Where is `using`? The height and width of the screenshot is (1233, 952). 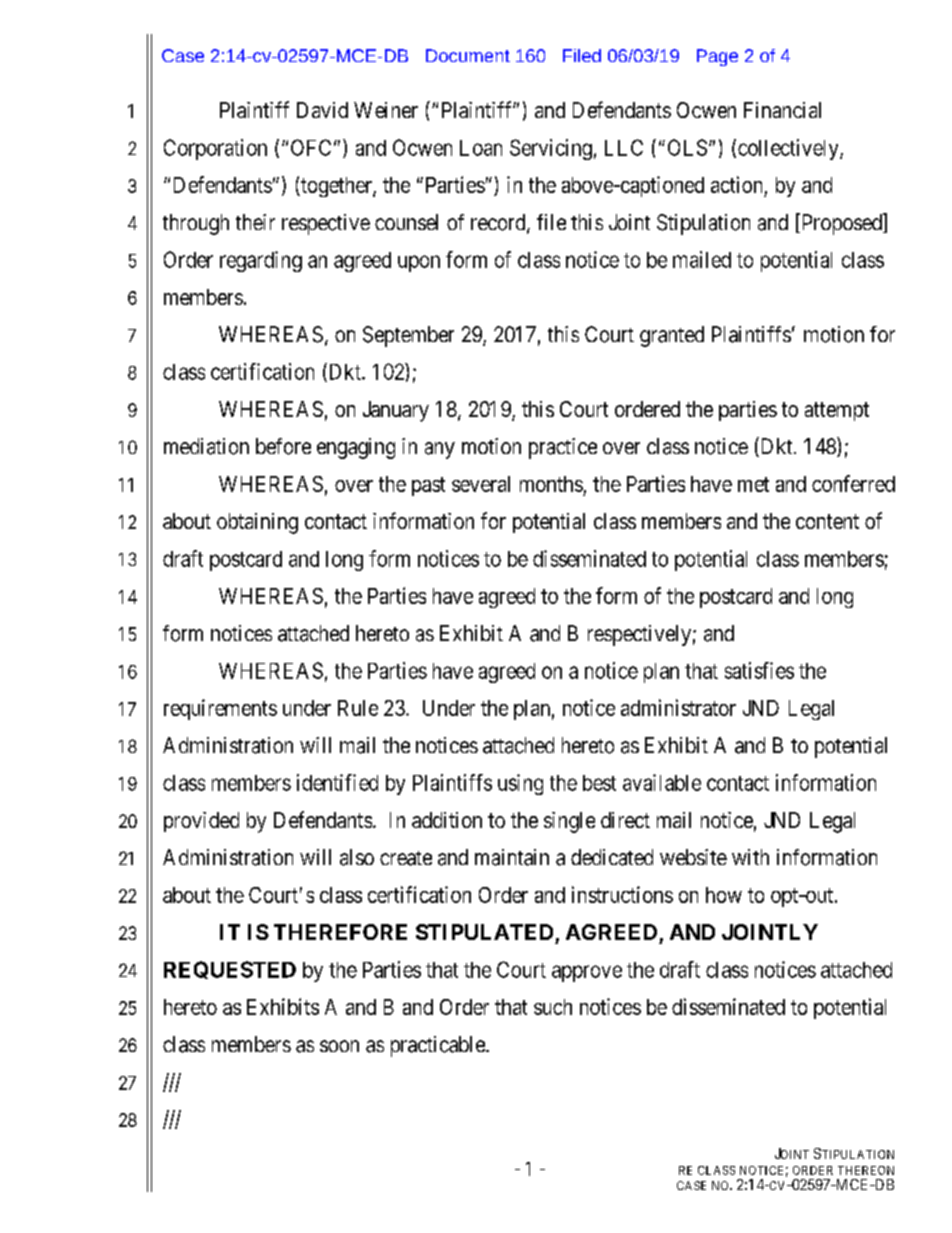
using is located at coordinates (520, 784).
